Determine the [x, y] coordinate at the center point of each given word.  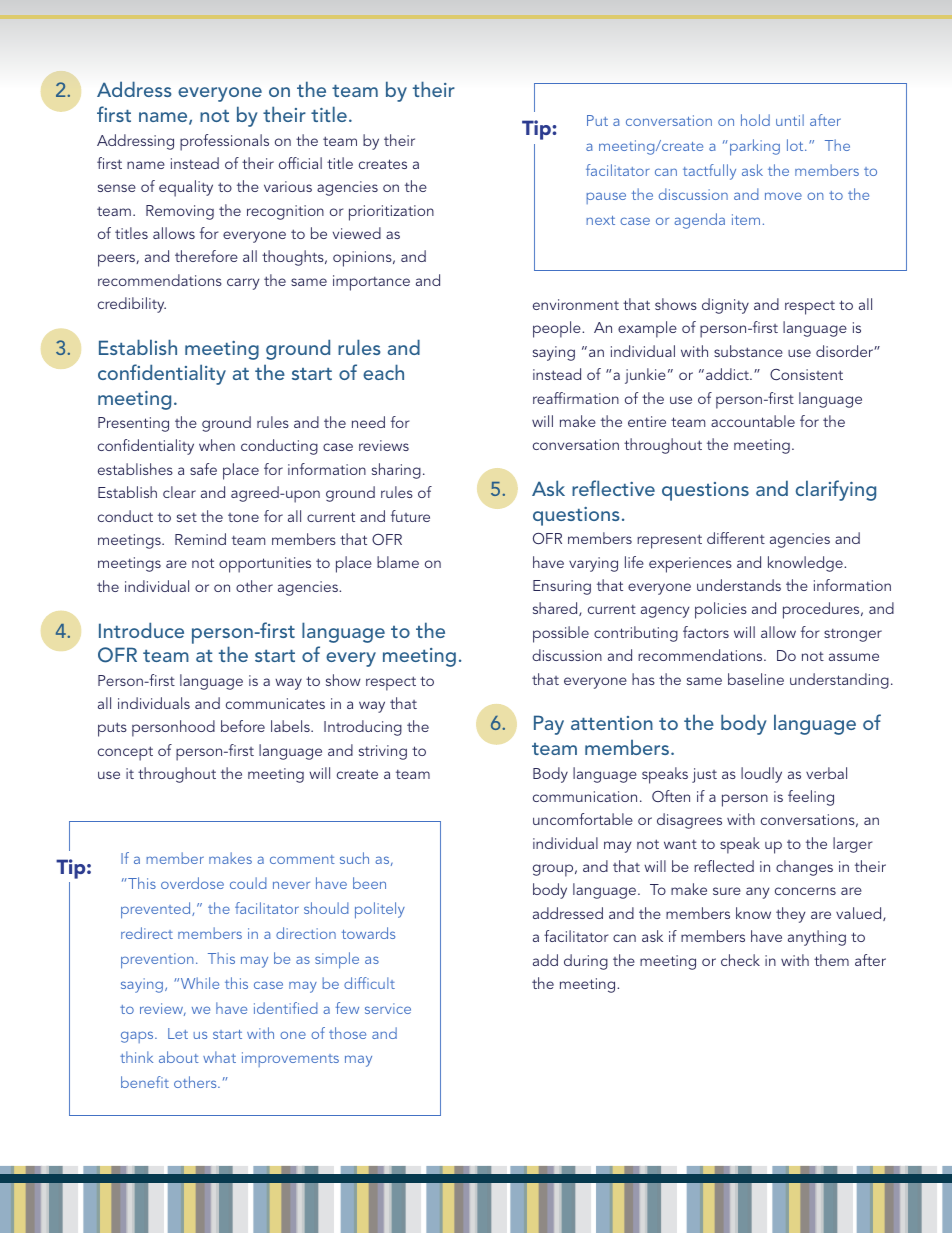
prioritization [391, 213]
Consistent [806, 374]
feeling [811, 798]
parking [755, 147]
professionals [224, 142]
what [219, 1057]
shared [556, 609]
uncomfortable [583, 819]
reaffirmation [576, 398]
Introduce [141, 630]
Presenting [133, 424]
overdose [192, 883]
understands [739, 585]
